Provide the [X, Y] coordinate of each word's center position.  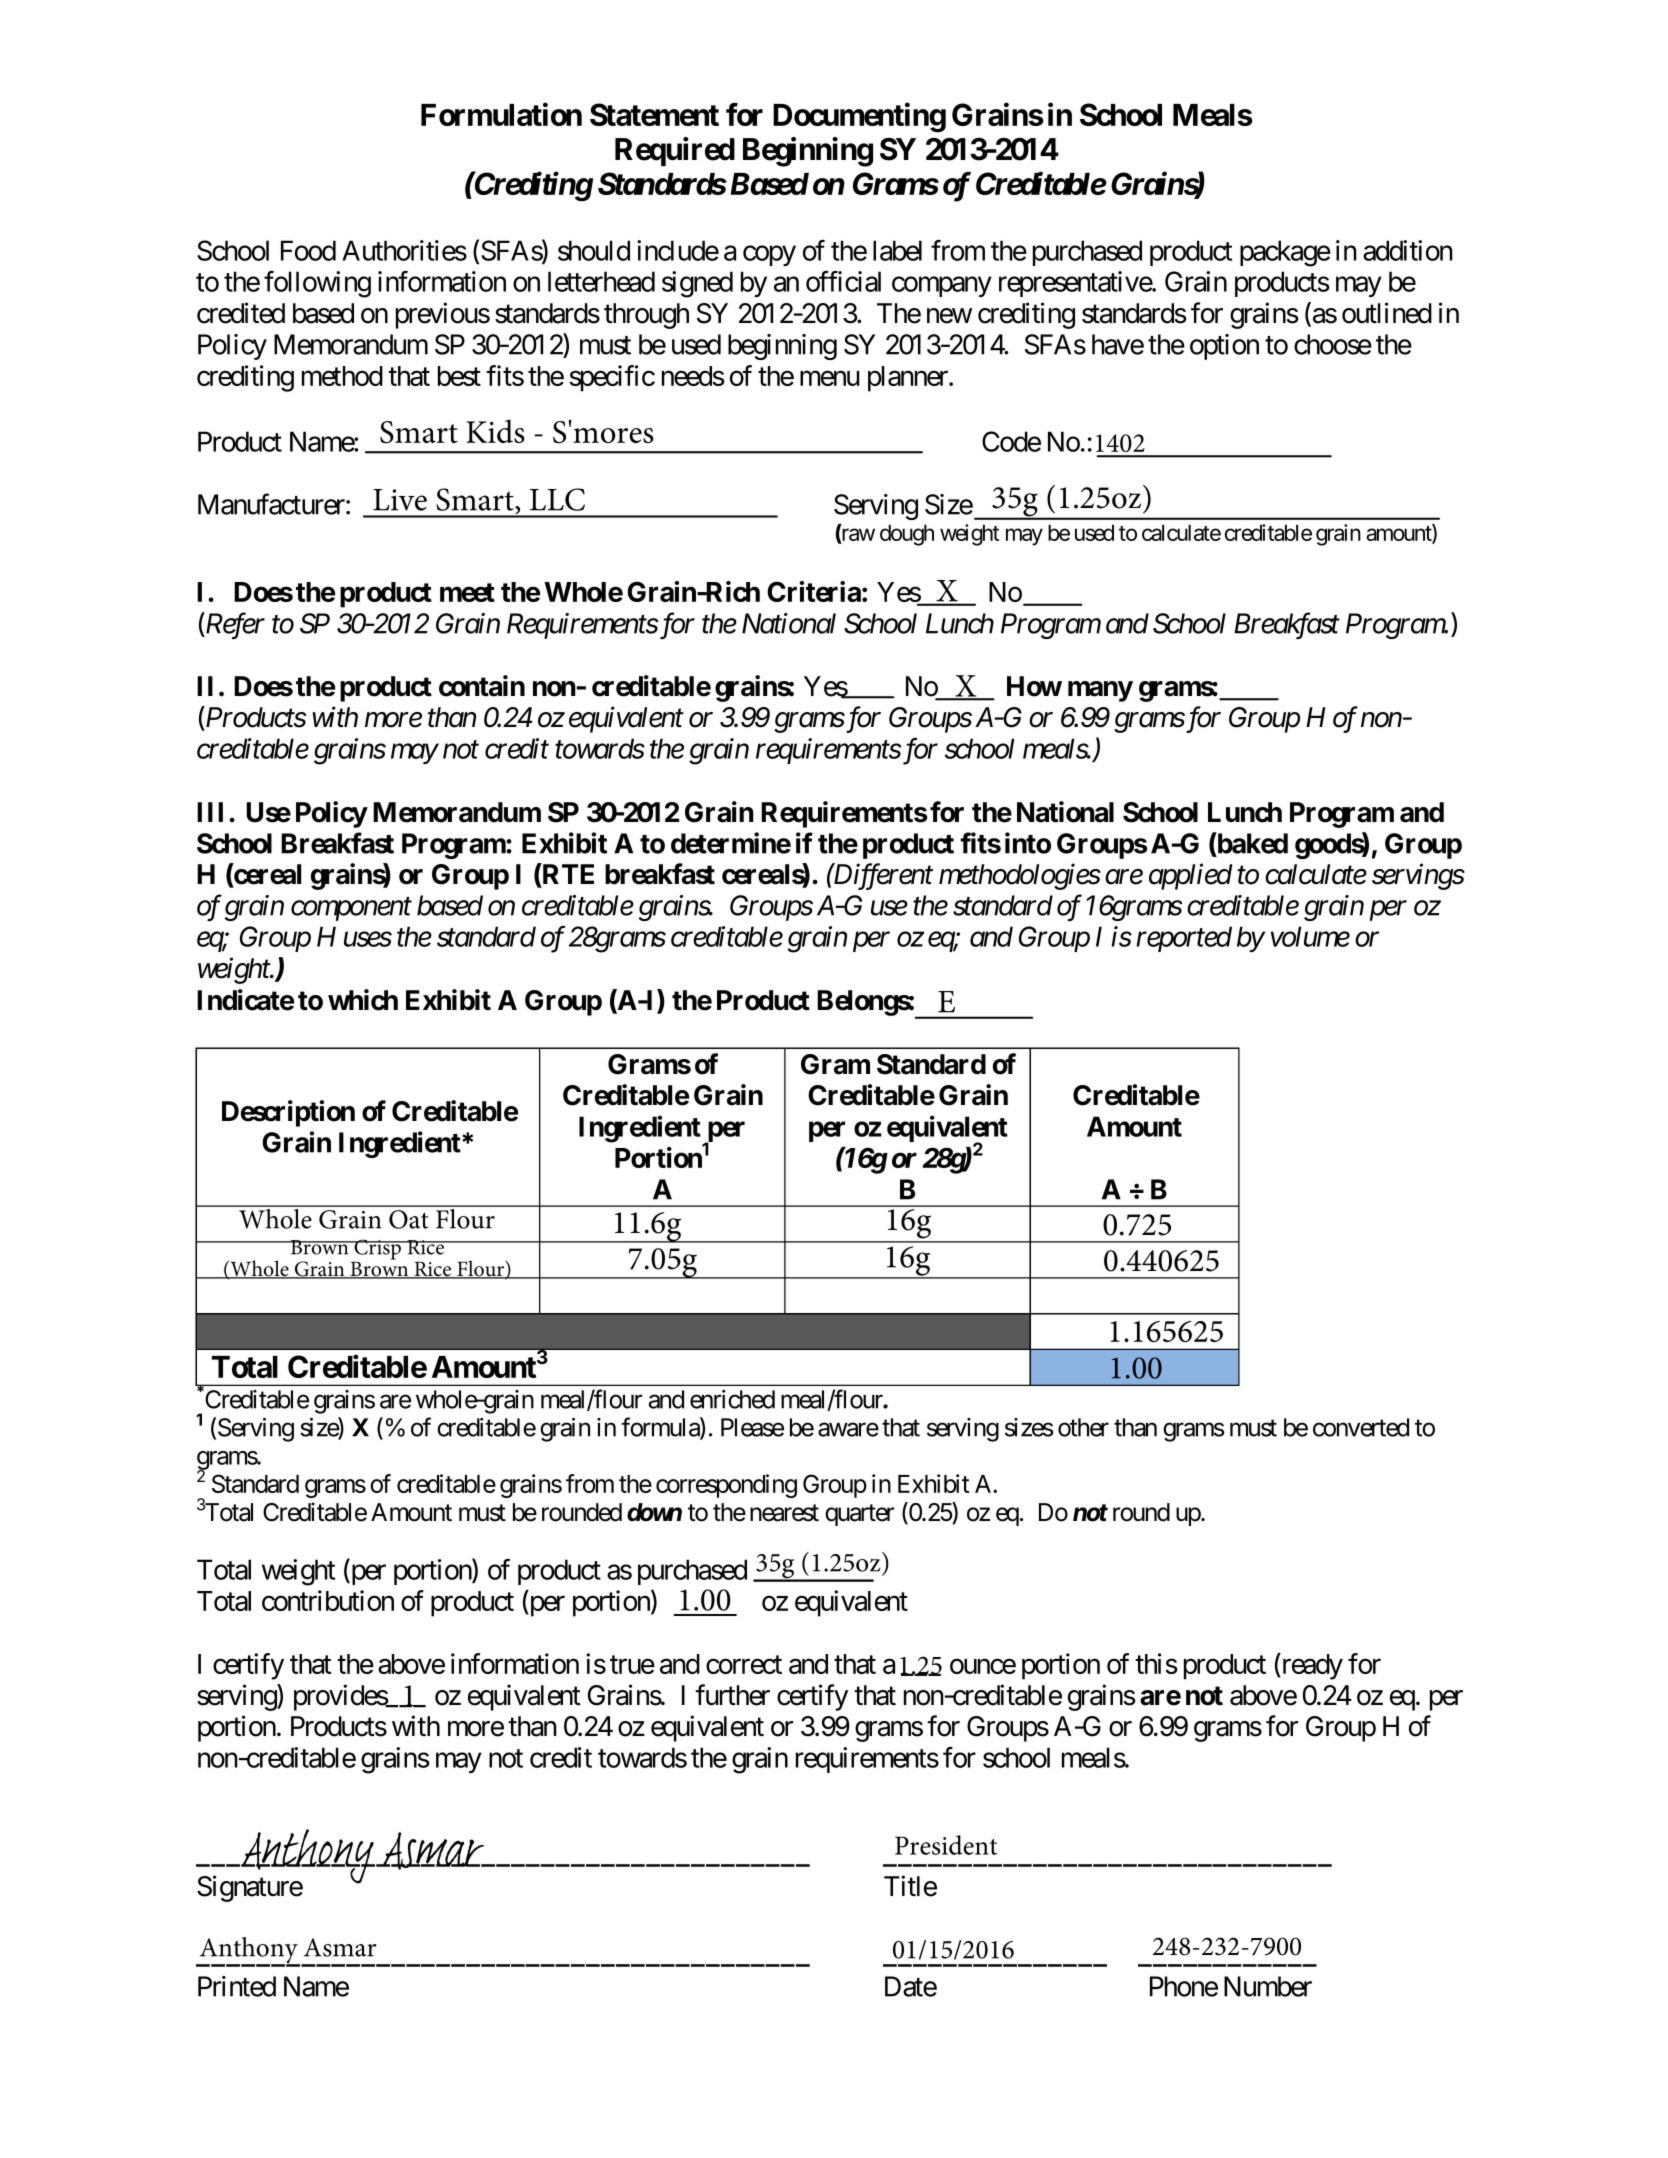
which [363, 1000]
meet [467, 592]
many [1100, 691]
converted [1361, 1427]
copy [769, 256]
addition [1408, 250]
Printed [237, 1986]
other [1083, 1427]
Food [308, 250]
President [946, 1845]
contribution [328, 1600]
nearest [784, 1513]
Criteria [814, 591]
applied [1191, 876]
